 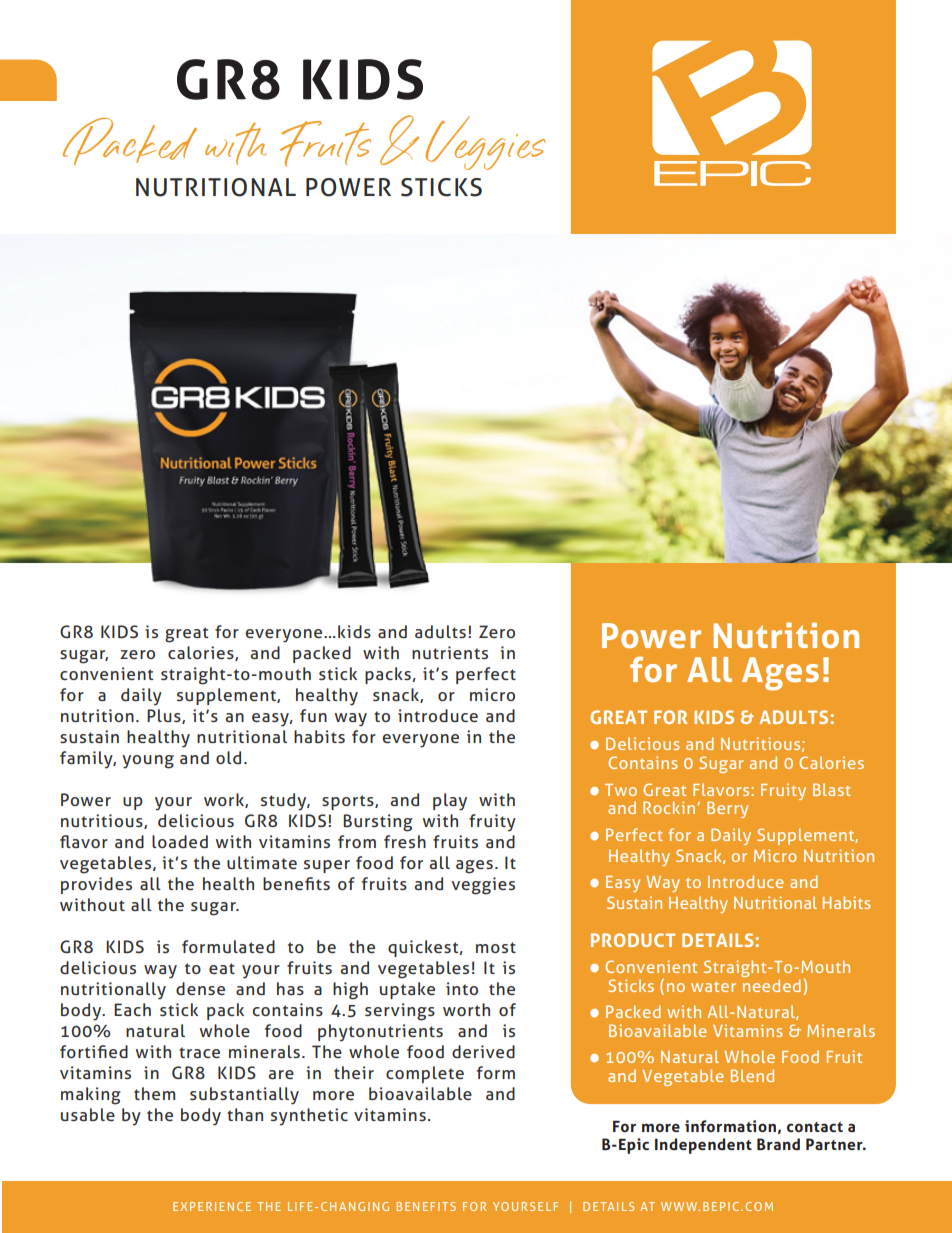 What do you see at coordinates (462, 988) in the screenshot?
I see `into` at bounding box center [462, 988].
